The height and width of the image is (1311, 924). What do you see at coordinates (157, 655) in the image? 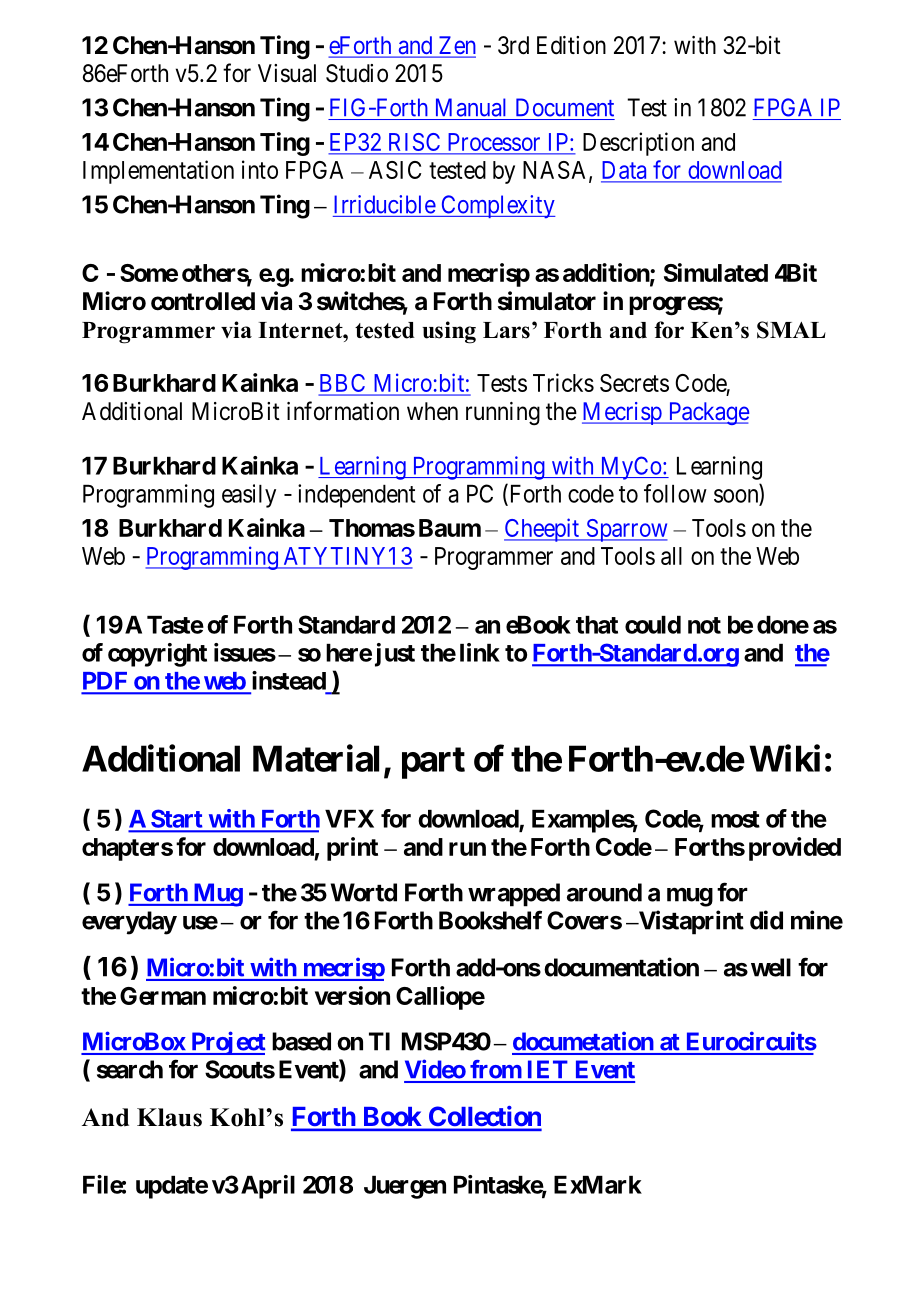
I see `copyright` at bounding box center [157, 655].
